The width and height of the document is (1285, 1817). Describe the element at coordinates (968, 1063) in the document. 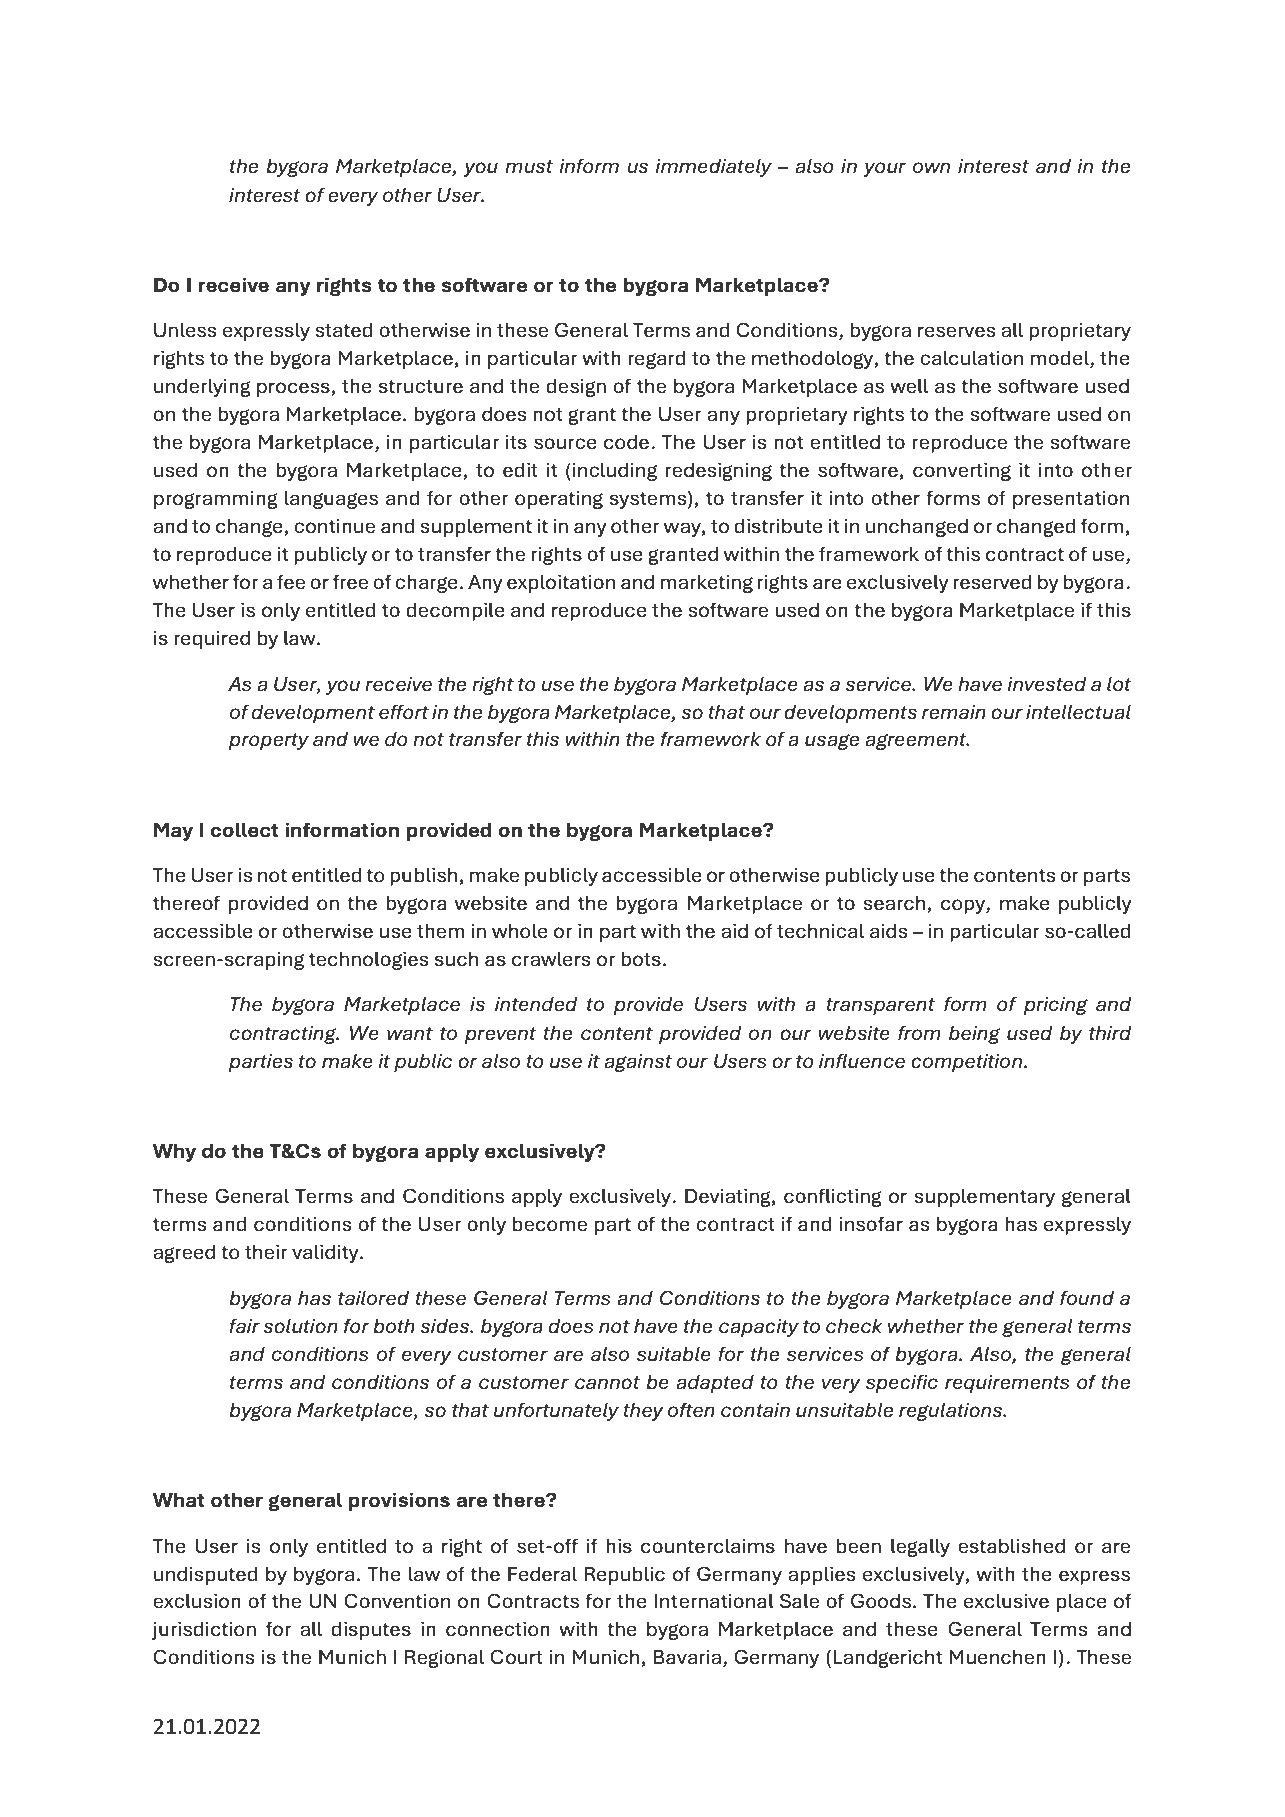

I see `competition` at that location.
